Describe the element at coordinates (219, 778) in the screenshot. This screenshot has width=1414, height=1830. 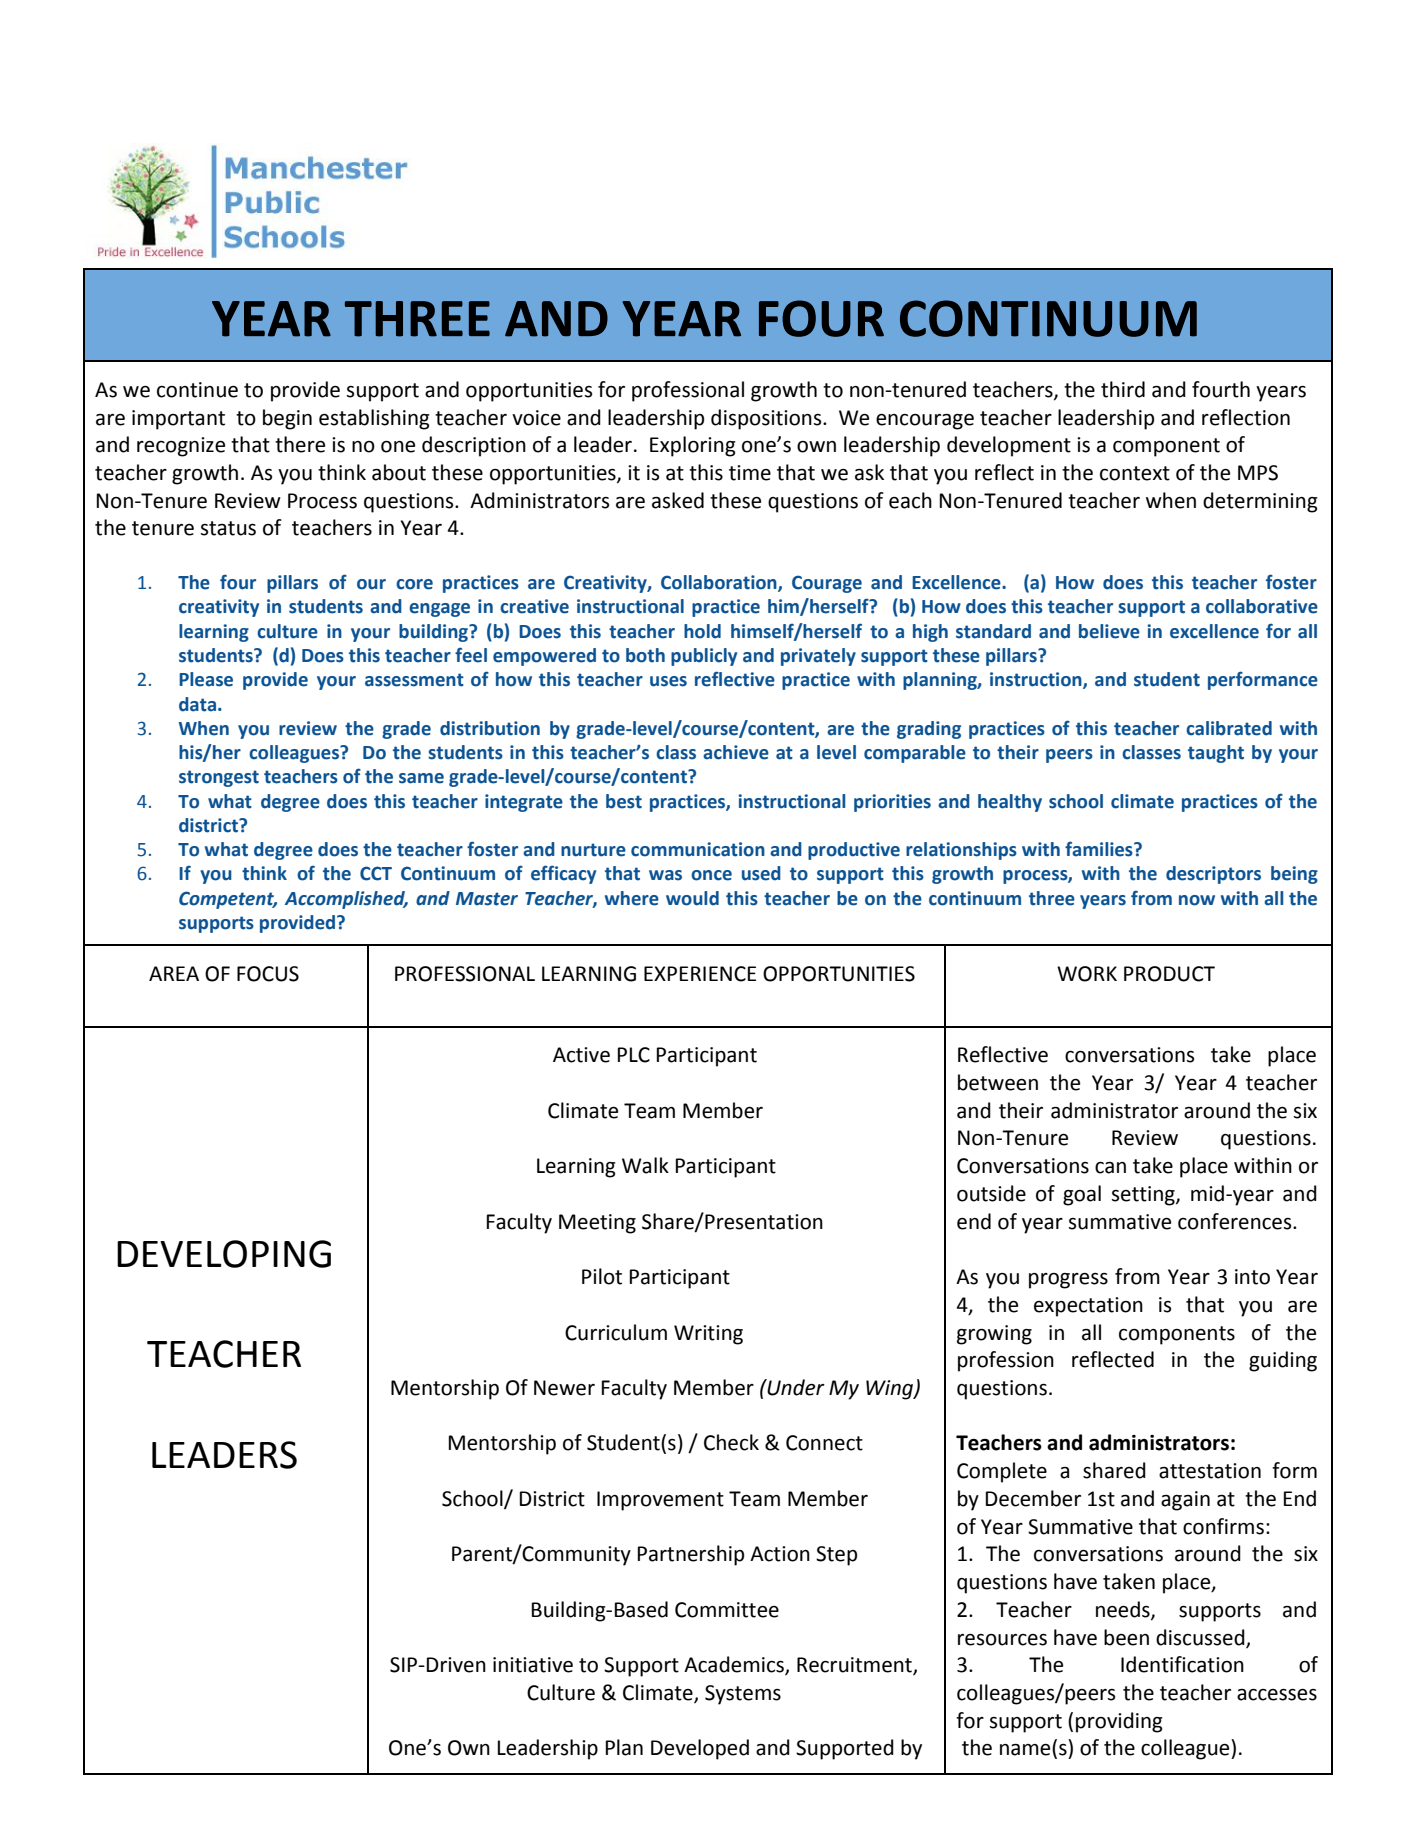
I see `strongest` at that location.
